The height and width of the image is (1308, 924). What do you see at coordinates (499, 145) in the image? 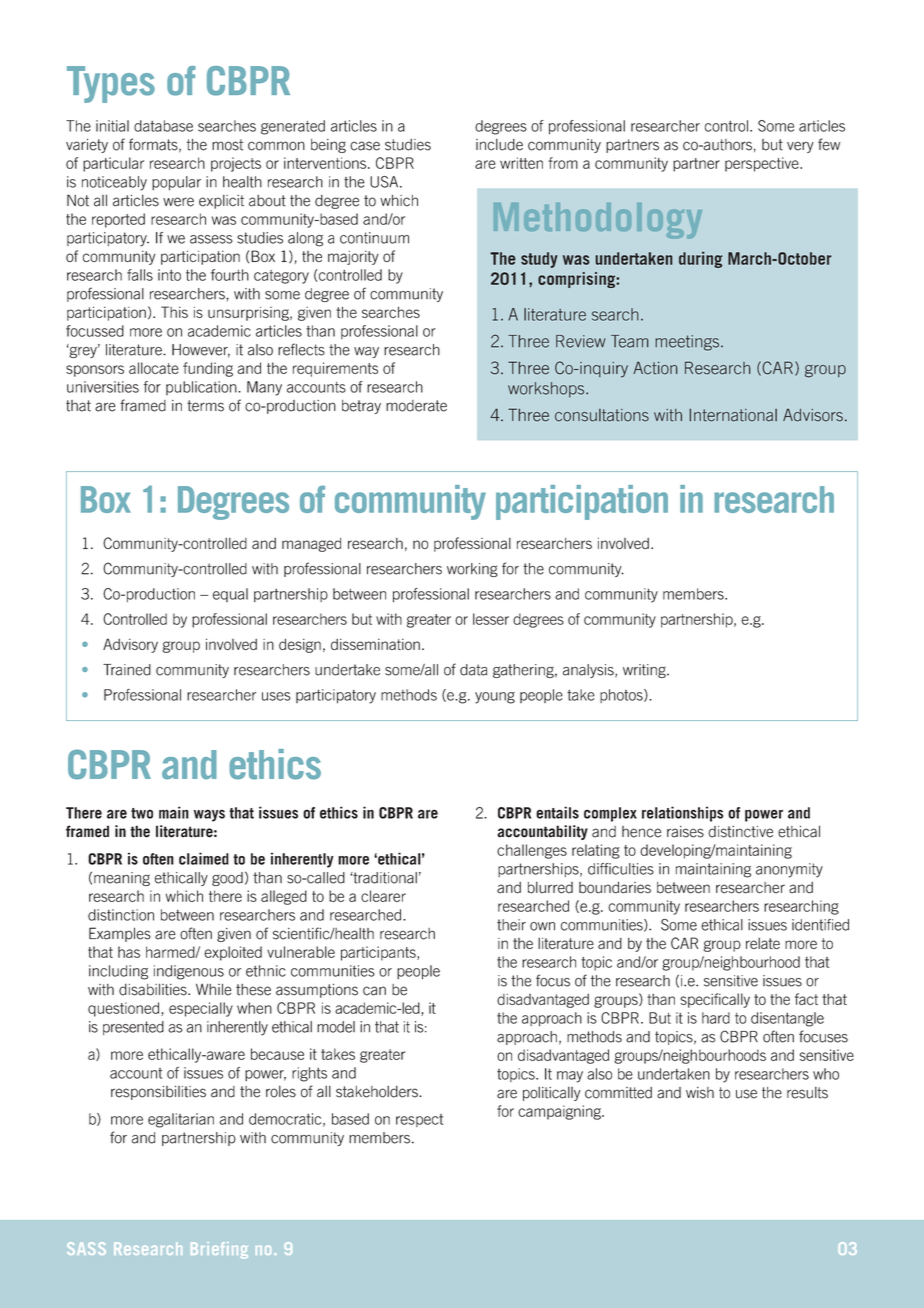
I see `include` at bounding box center [499, 145].
